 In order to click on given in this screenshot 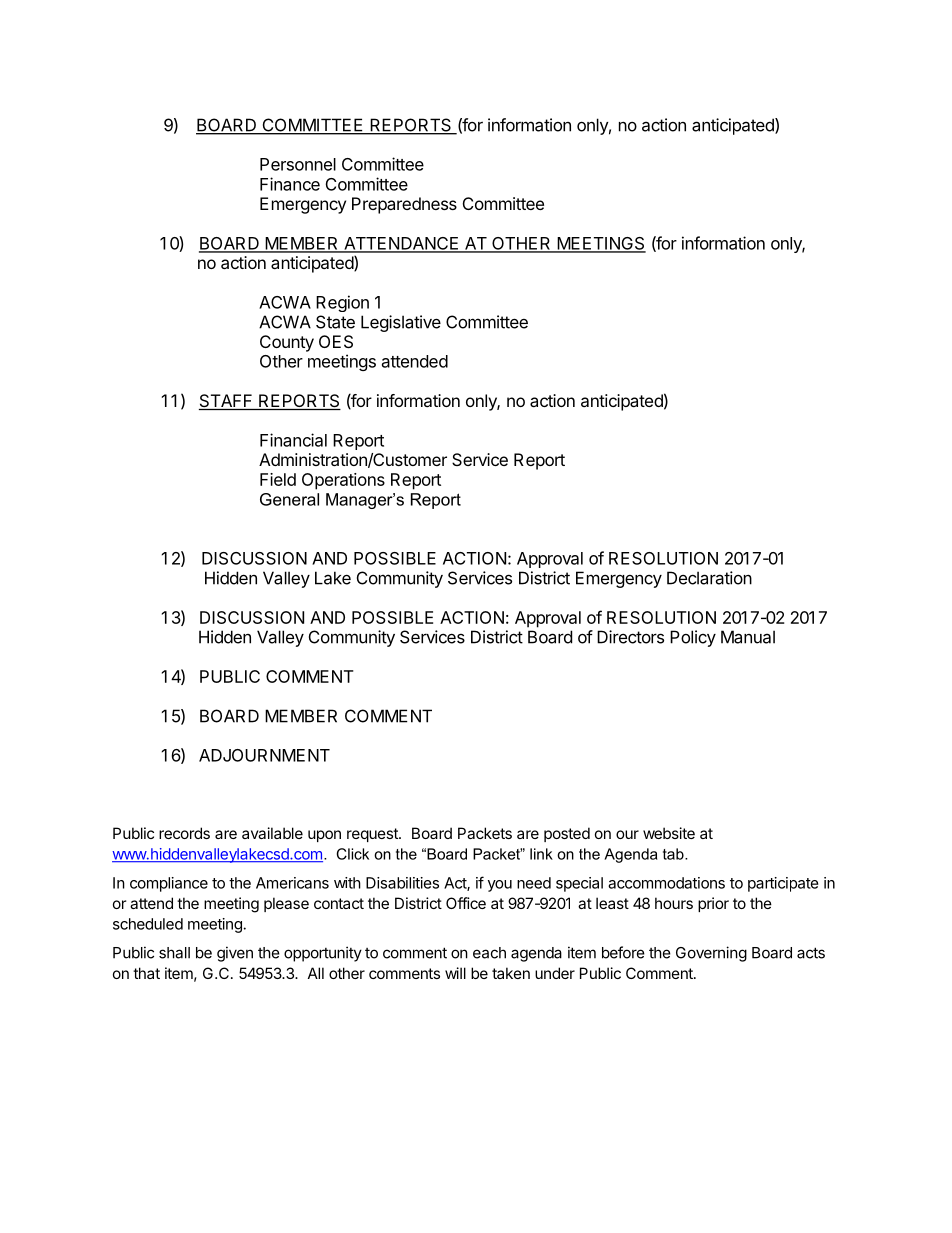, I will do `click(235, 954)`.
